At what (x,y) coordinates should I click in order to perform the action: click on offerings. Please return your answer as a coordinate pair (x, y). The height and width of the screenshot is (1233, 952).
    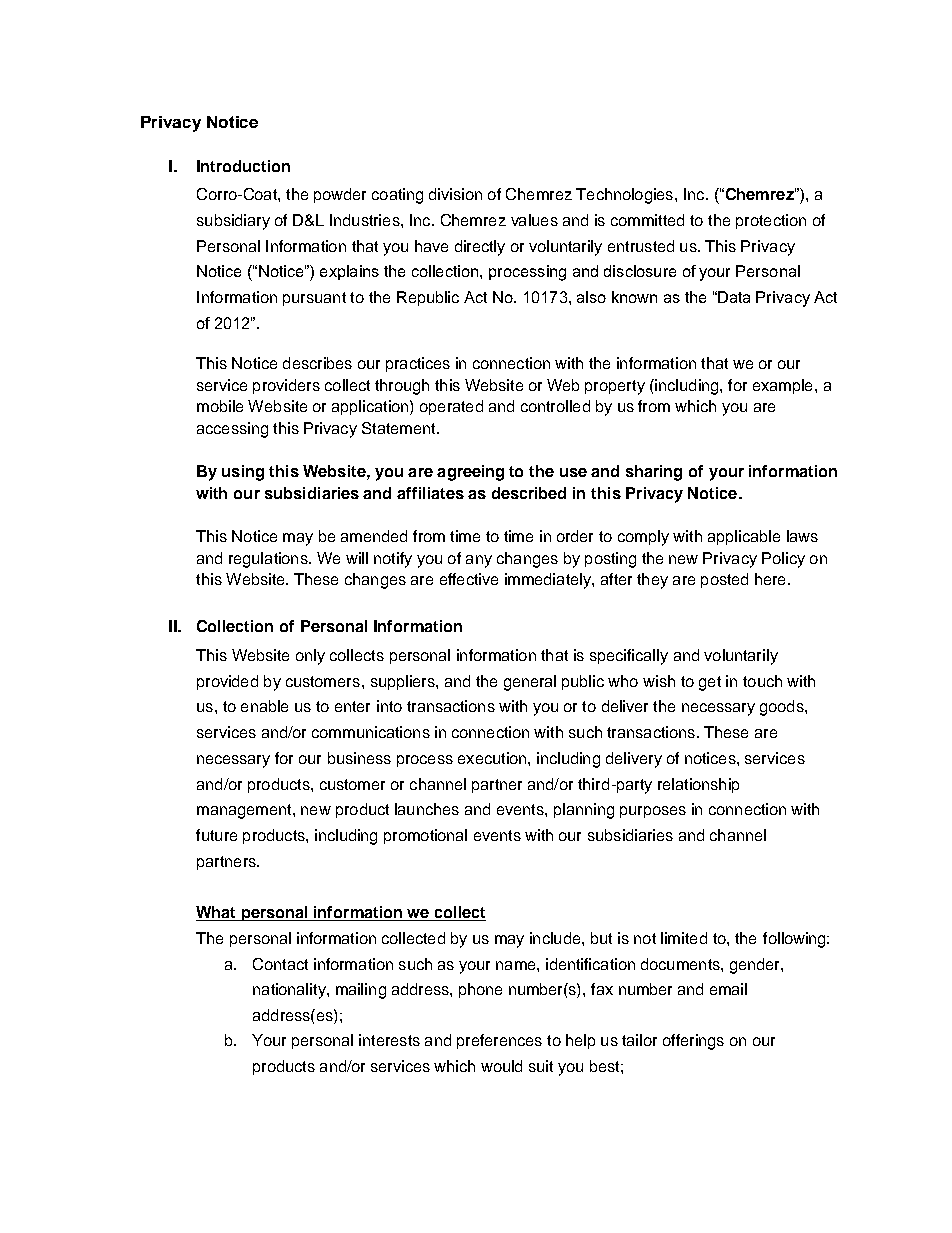
    Looking at the image, I should click on (693, 1042).
